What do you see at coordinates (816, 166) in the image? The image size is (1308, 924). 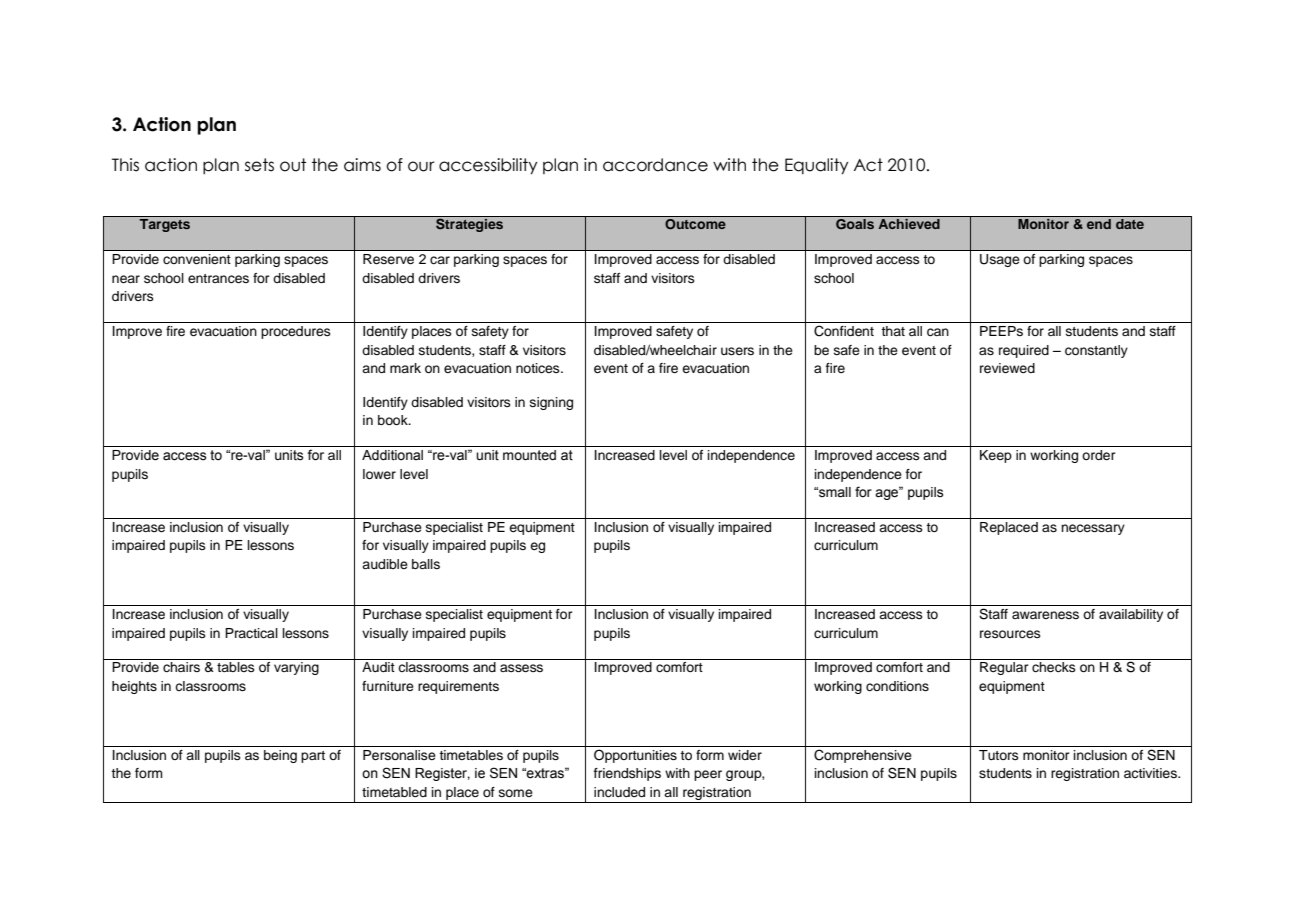 I see `Equality` at bounding box center [816, 166].
